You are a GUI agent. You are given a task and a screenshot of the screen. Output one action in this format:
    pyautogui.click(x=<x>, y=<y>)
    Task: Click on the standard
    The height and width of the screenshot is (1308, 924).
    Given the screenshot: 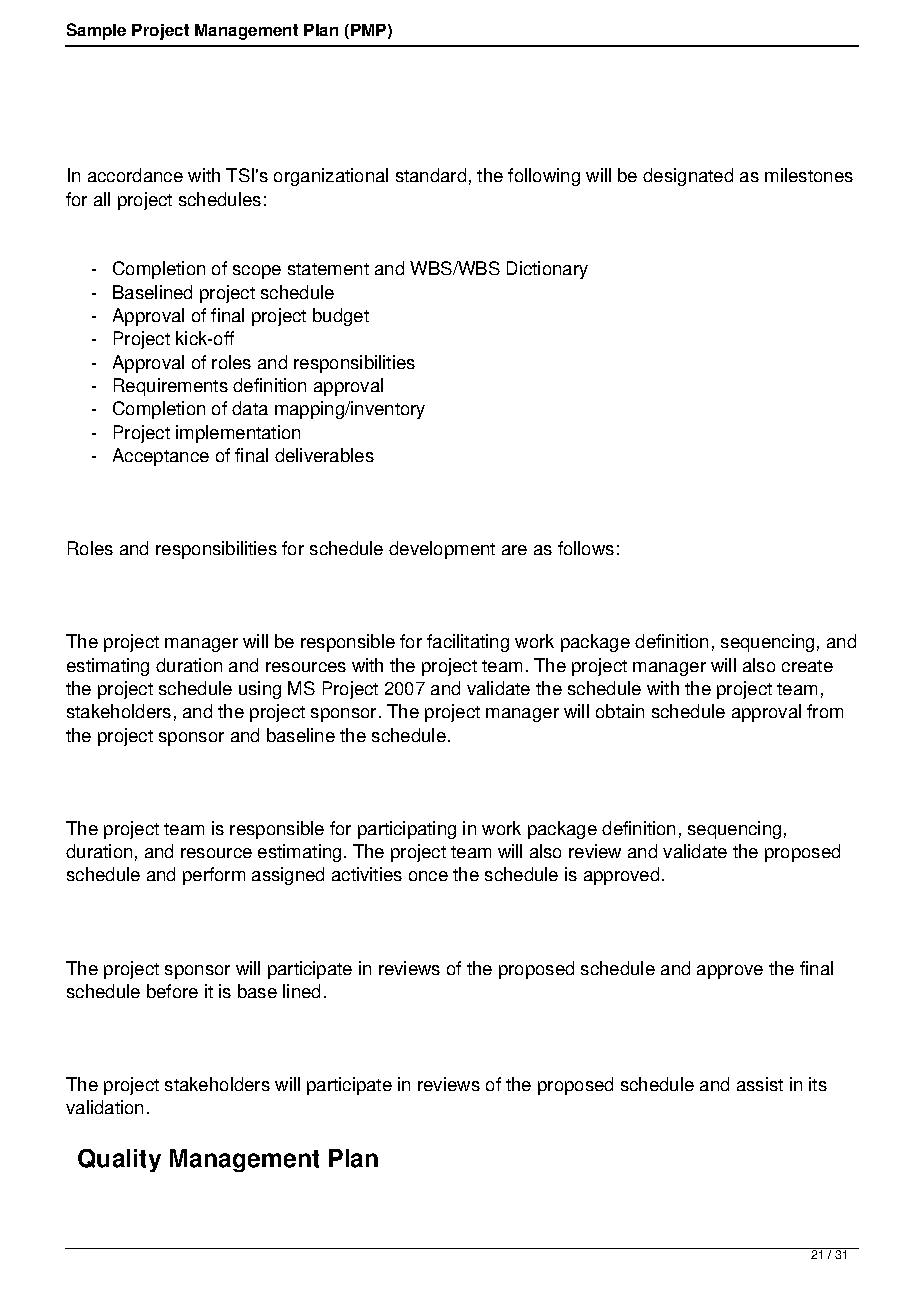 What is the action you would take?
    pyautogui.click(x=431, y=175)
